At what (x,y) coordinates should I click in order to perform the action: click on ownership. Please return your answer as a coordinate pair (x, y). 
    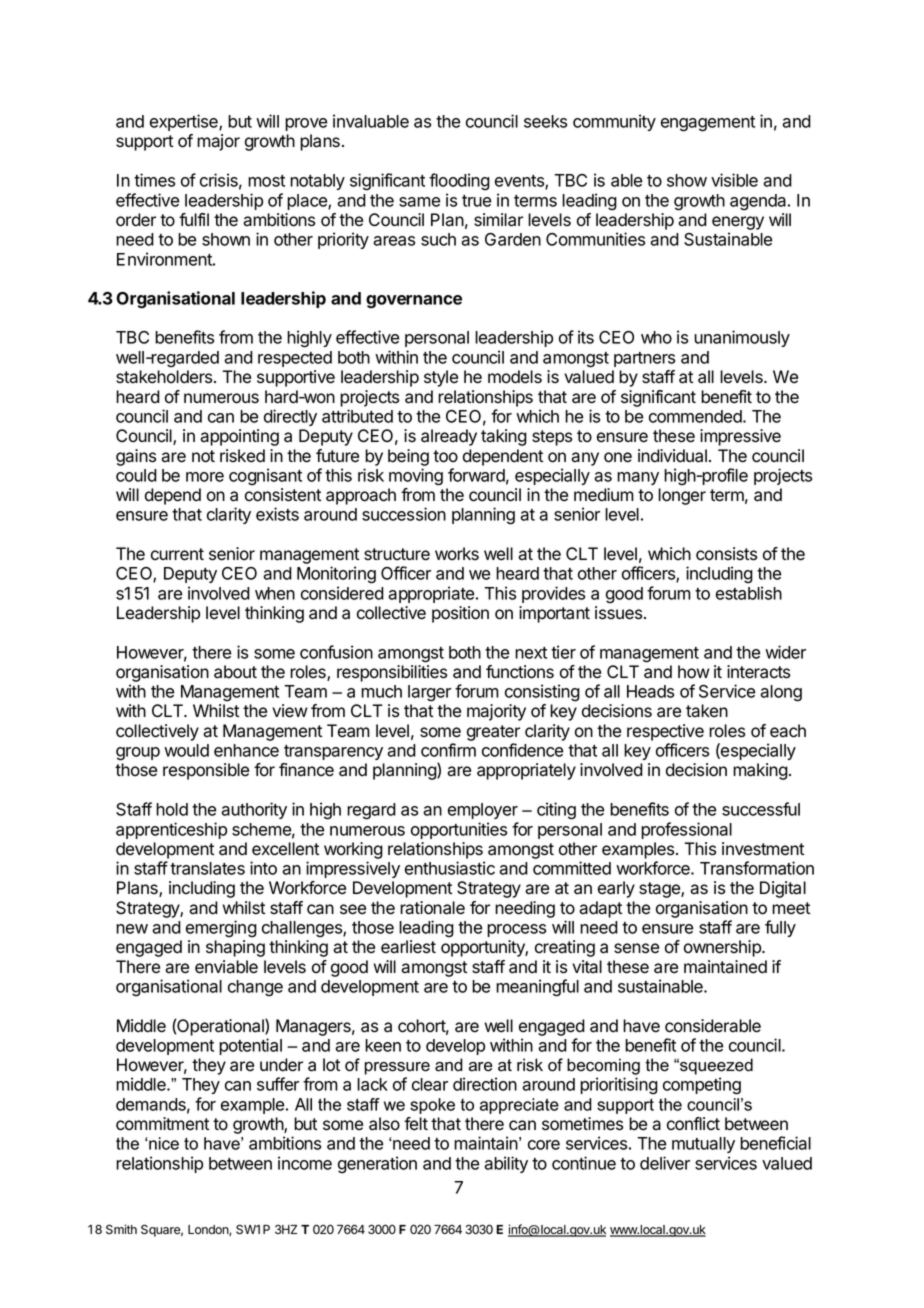
    Looking at the image, I should click on (723, 948).
